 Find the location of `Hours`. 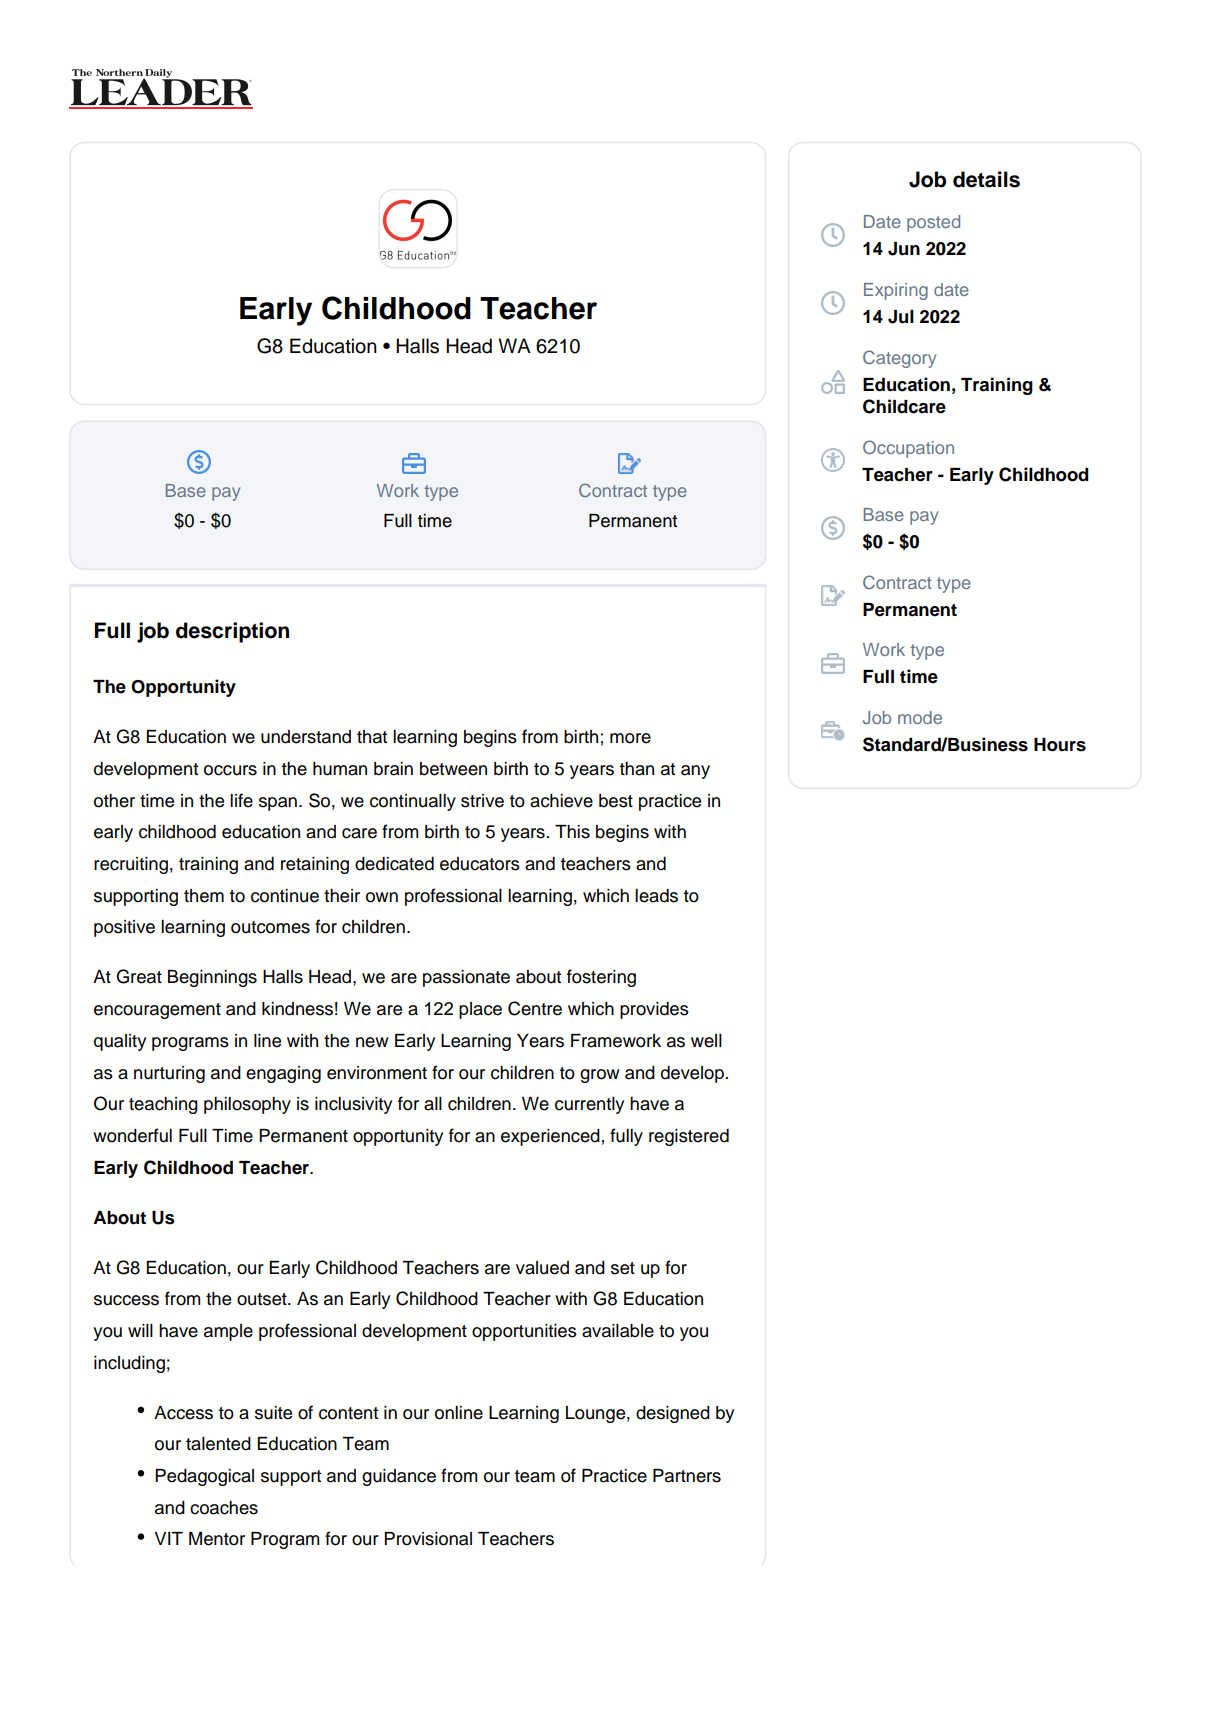

Hours is located at coordinates (1060, 745).
